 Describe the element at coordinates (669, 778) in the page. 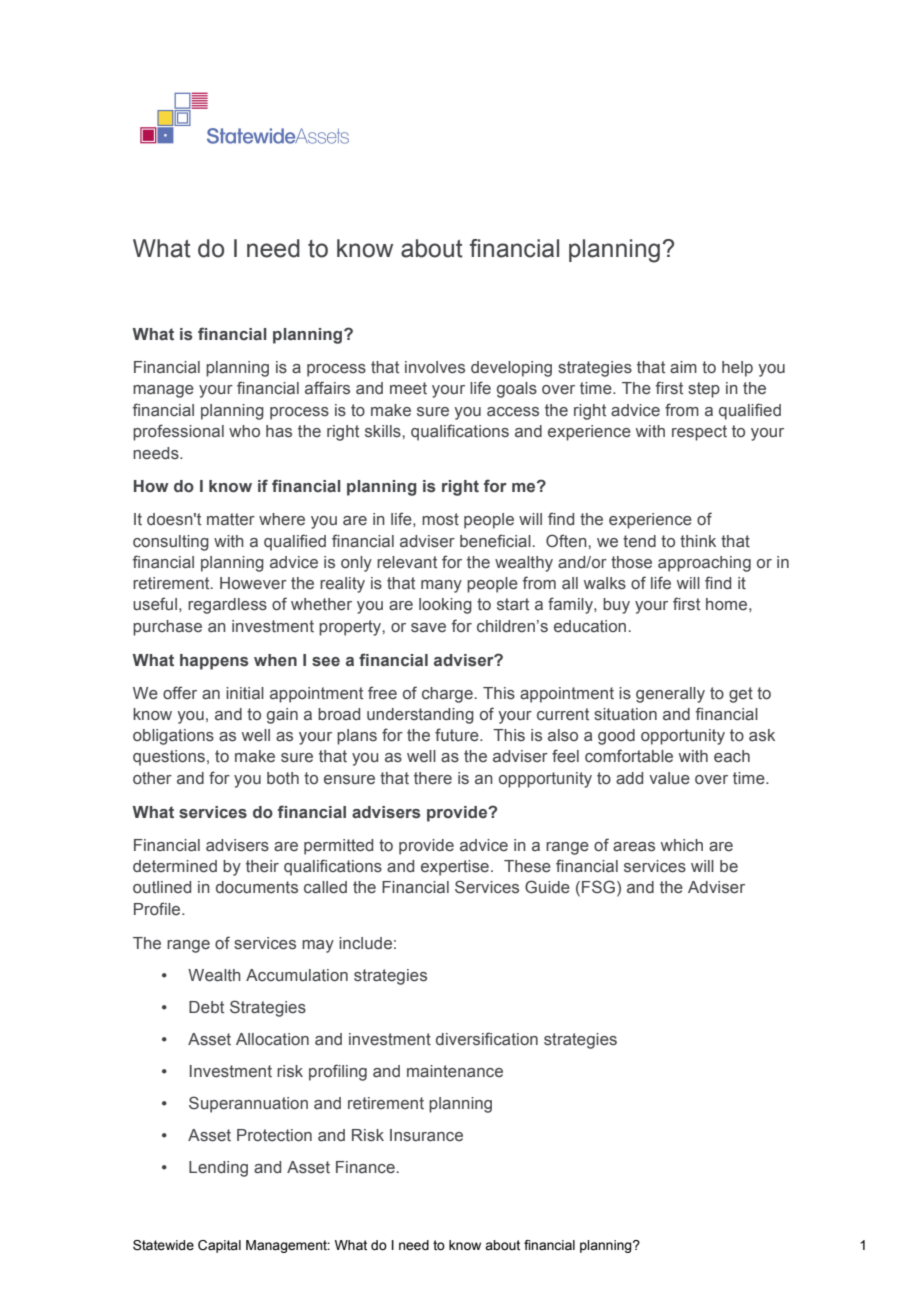

I see `value` at that location.
